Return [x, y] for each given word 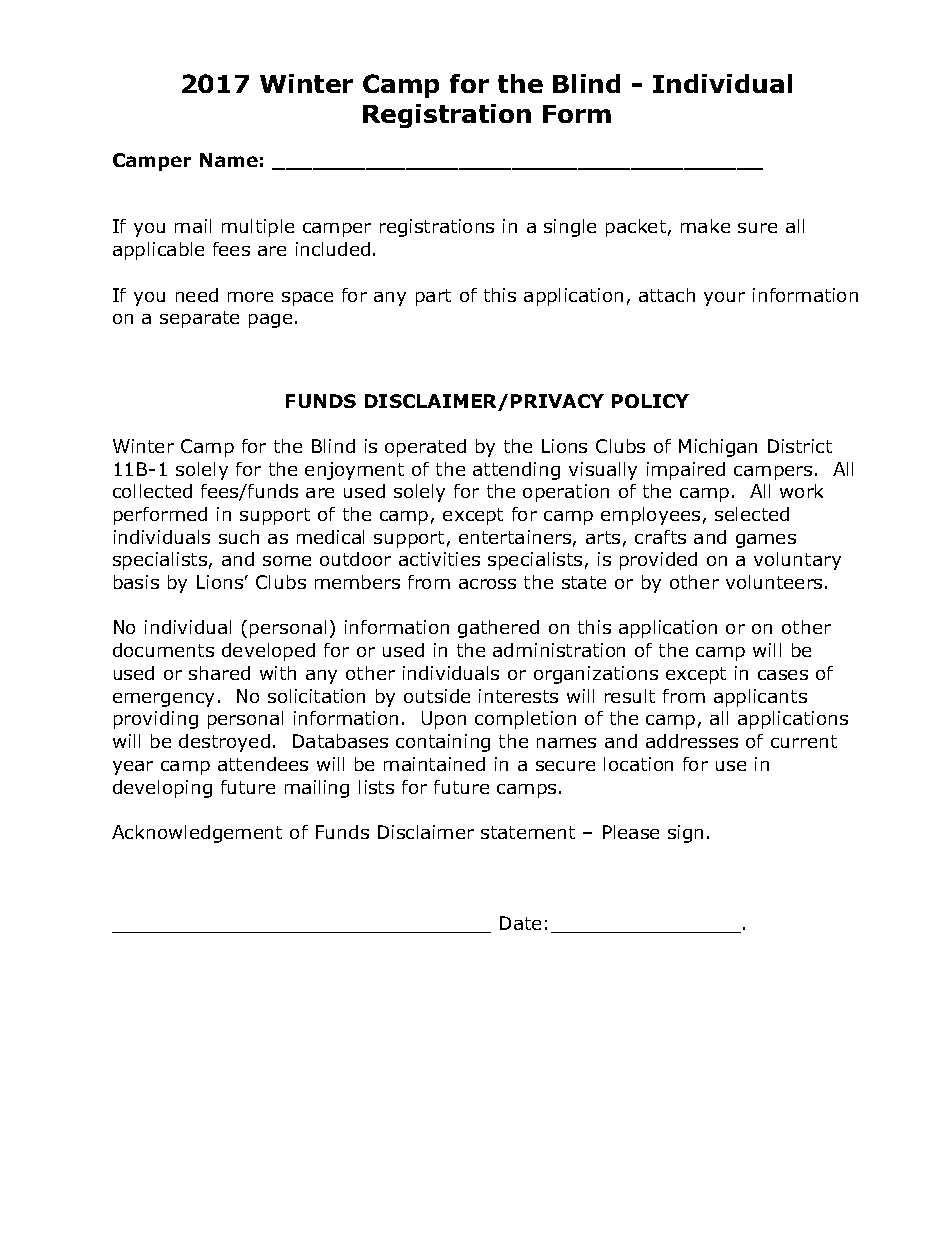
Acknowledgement [197, 834]
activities [439, 559]
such [239, 537]
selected [752, 514]
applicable [158, 251]
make [705, 226]
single [570, 228]
